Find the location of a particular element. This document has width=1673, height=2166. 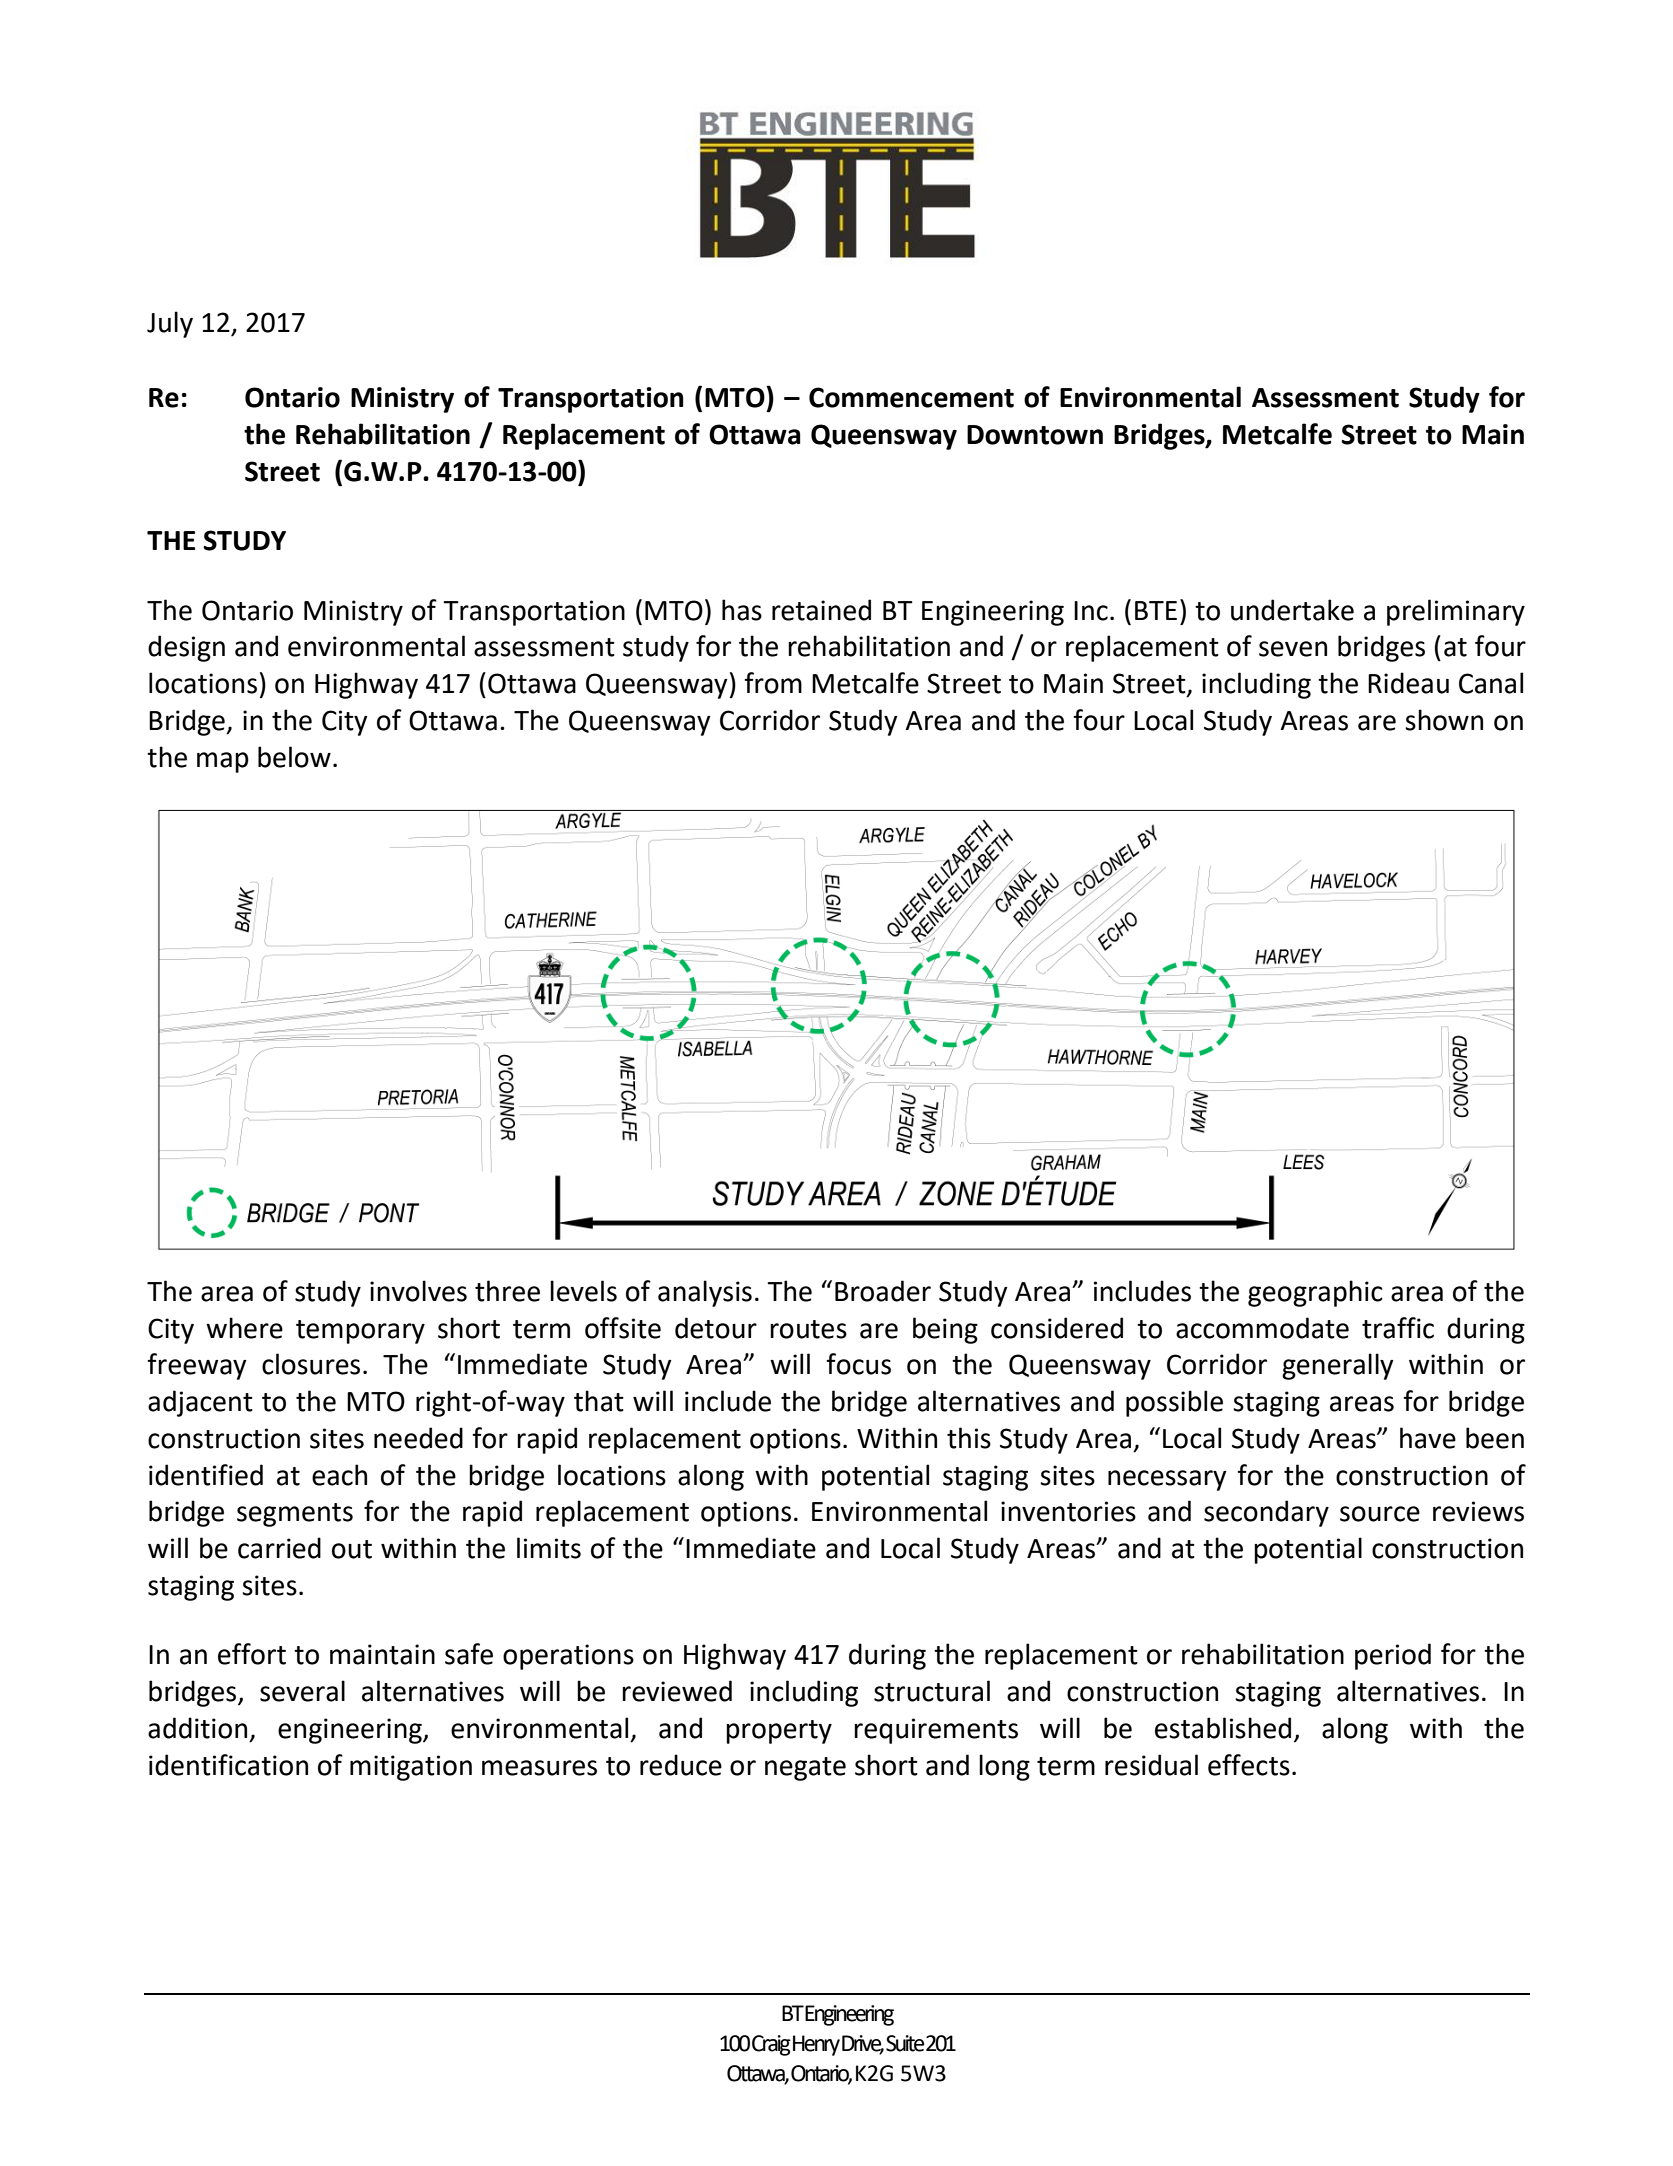

July is located at coordinates (170, 324).
